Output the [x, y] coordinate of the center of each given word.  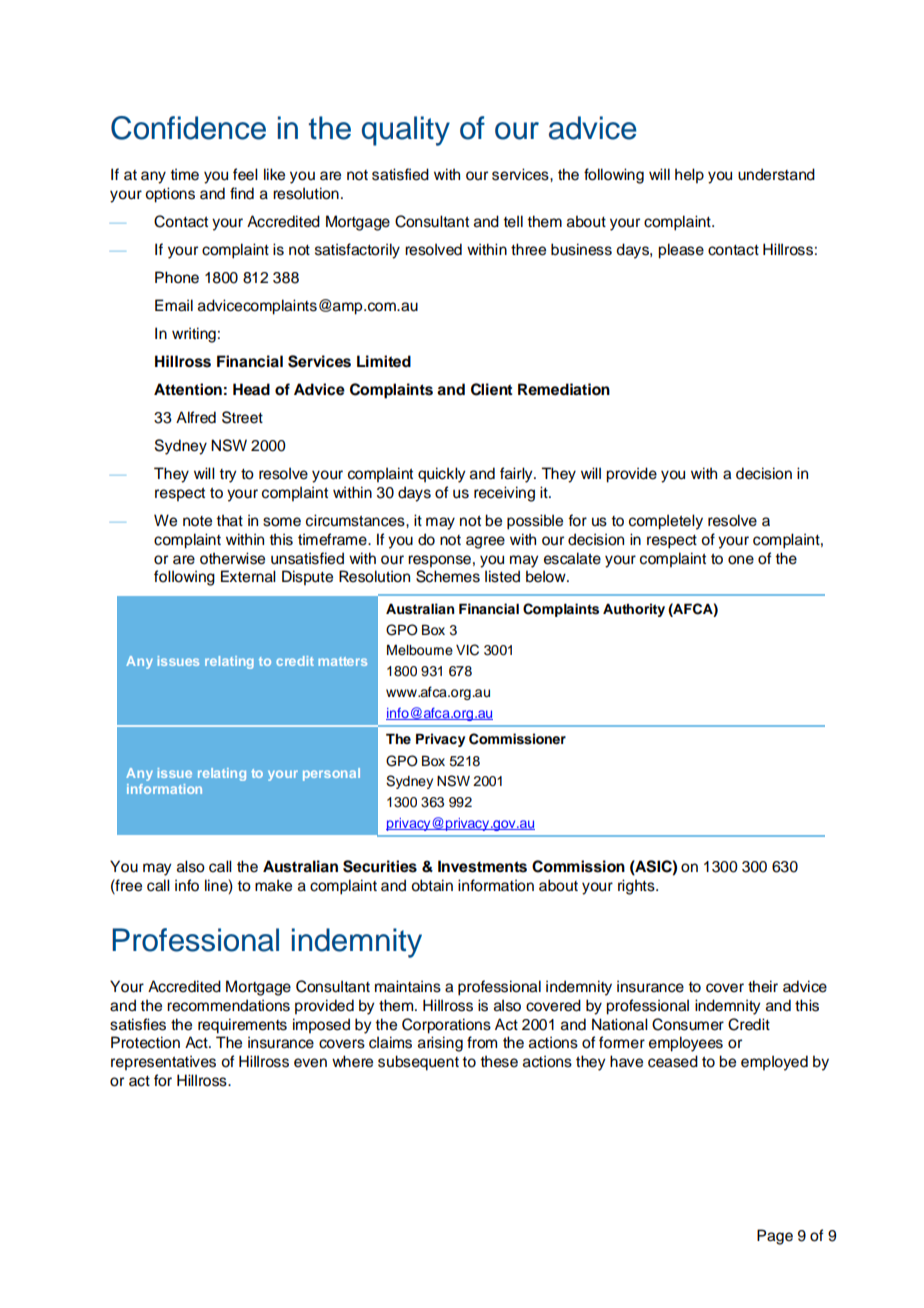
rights [637, 887]
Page [775, 1237]
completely [666, 522]
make [273, 885]
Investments [482, 866]
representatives [163, 1063]
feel [245, 174]
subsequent [418, 1063]
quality [406, 131]
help [689, 176]
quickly [441, 475]
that [229, 520]
